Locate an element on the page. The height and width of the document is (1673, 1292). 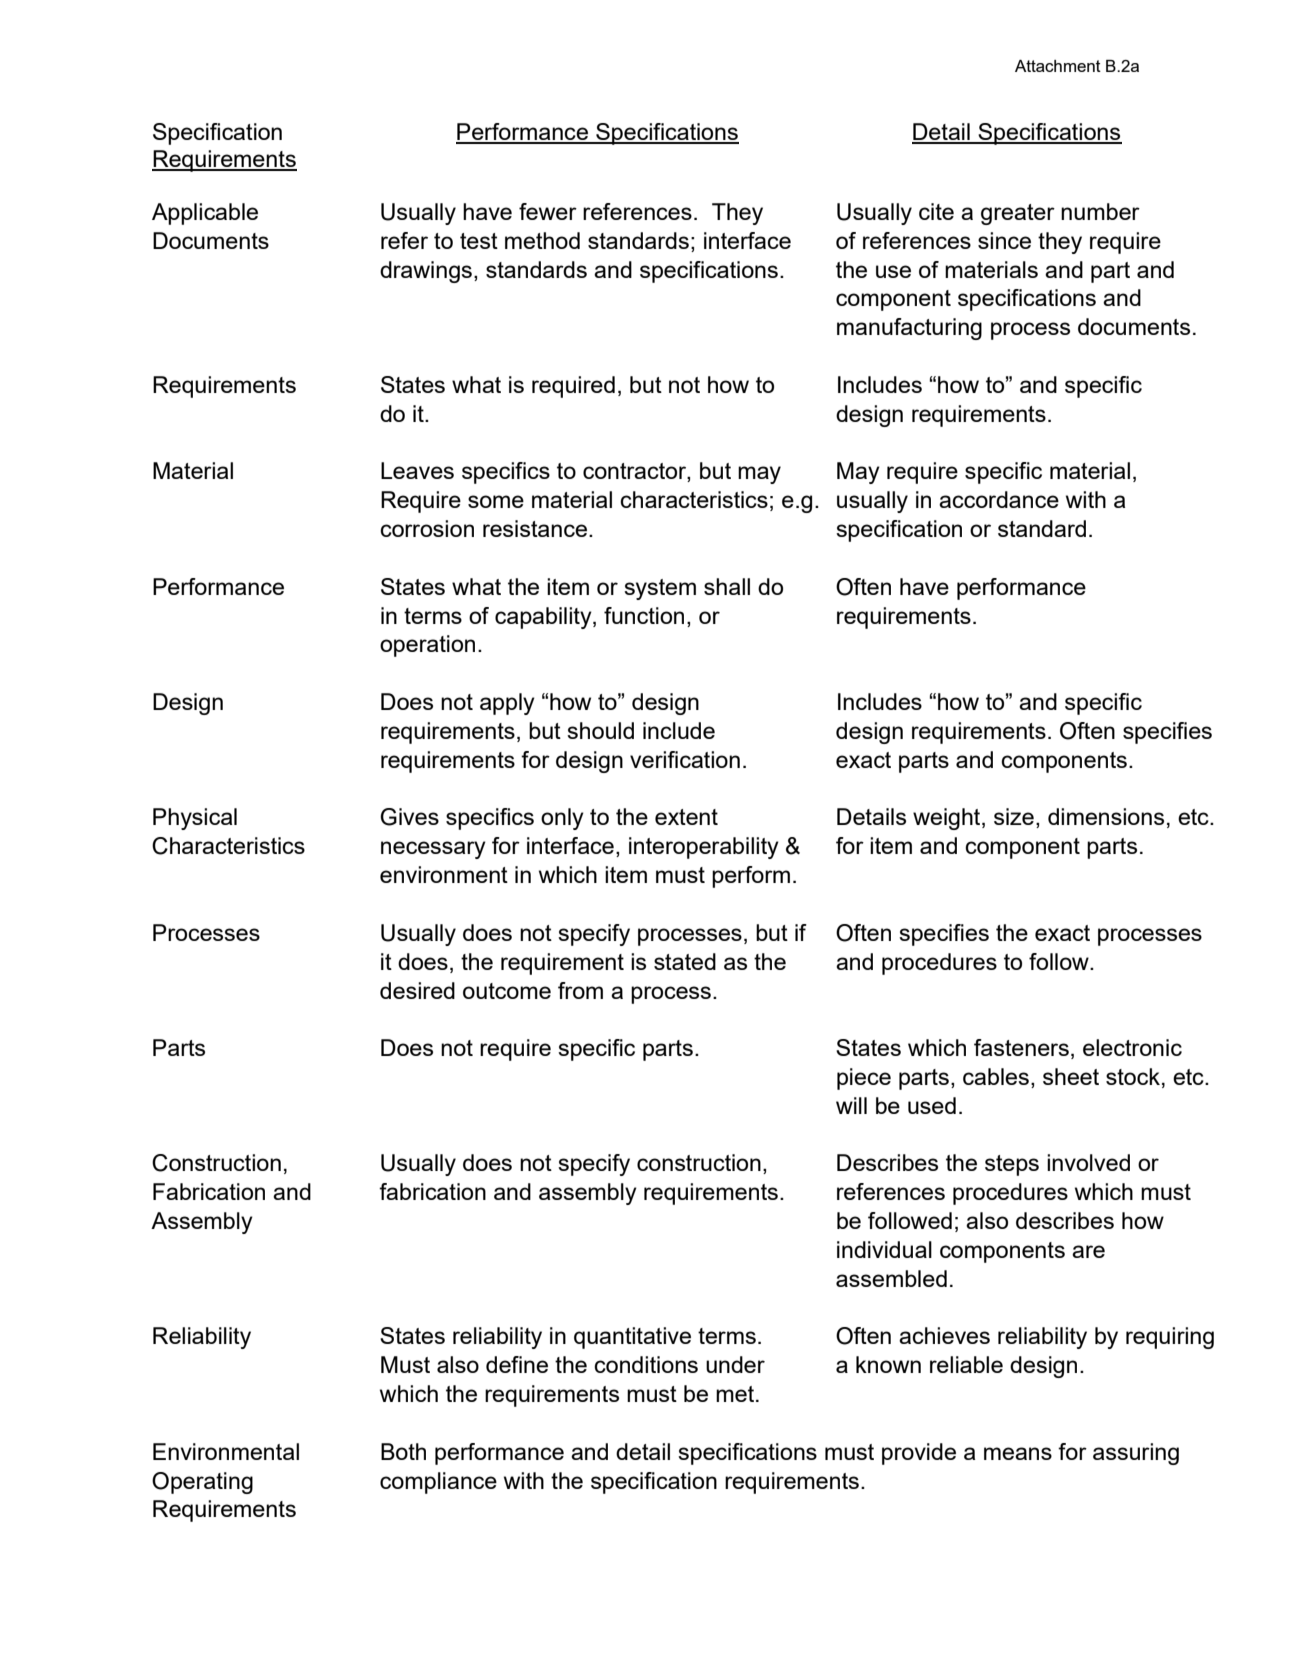
means is located at coordinates (1018, 1453).
